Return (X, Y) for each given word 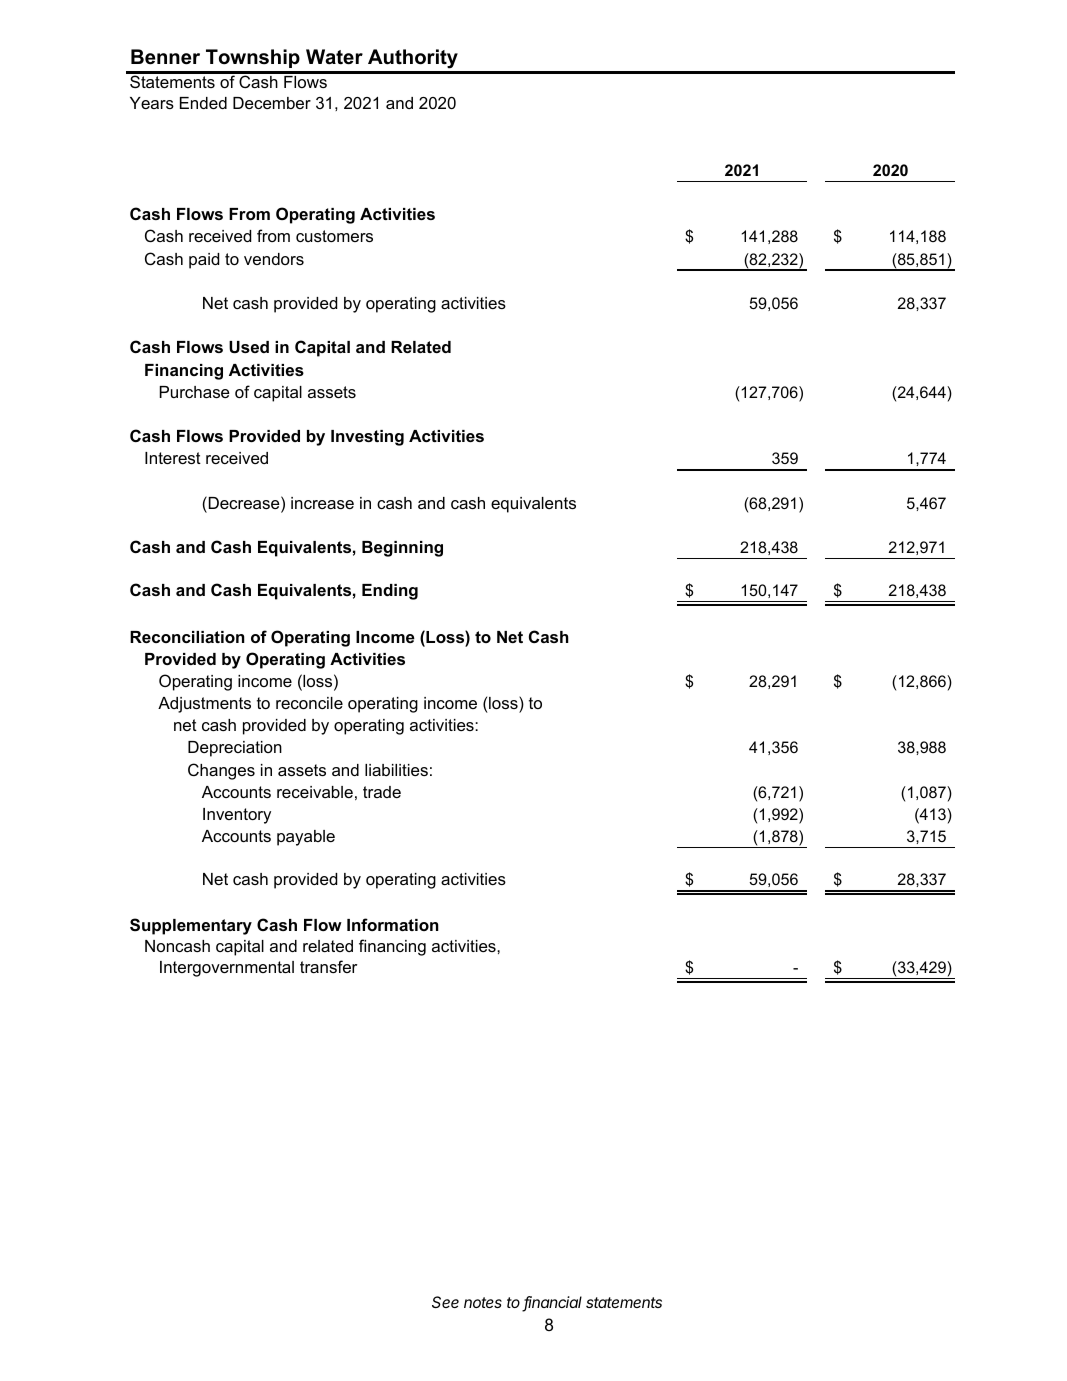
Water (334, 57)
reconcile (309, 703)
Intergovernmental (227, 969)
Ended (203, 103)
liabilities (396, 770)
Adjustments (204, 705)
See (445, 1302)
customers (334, 236)
